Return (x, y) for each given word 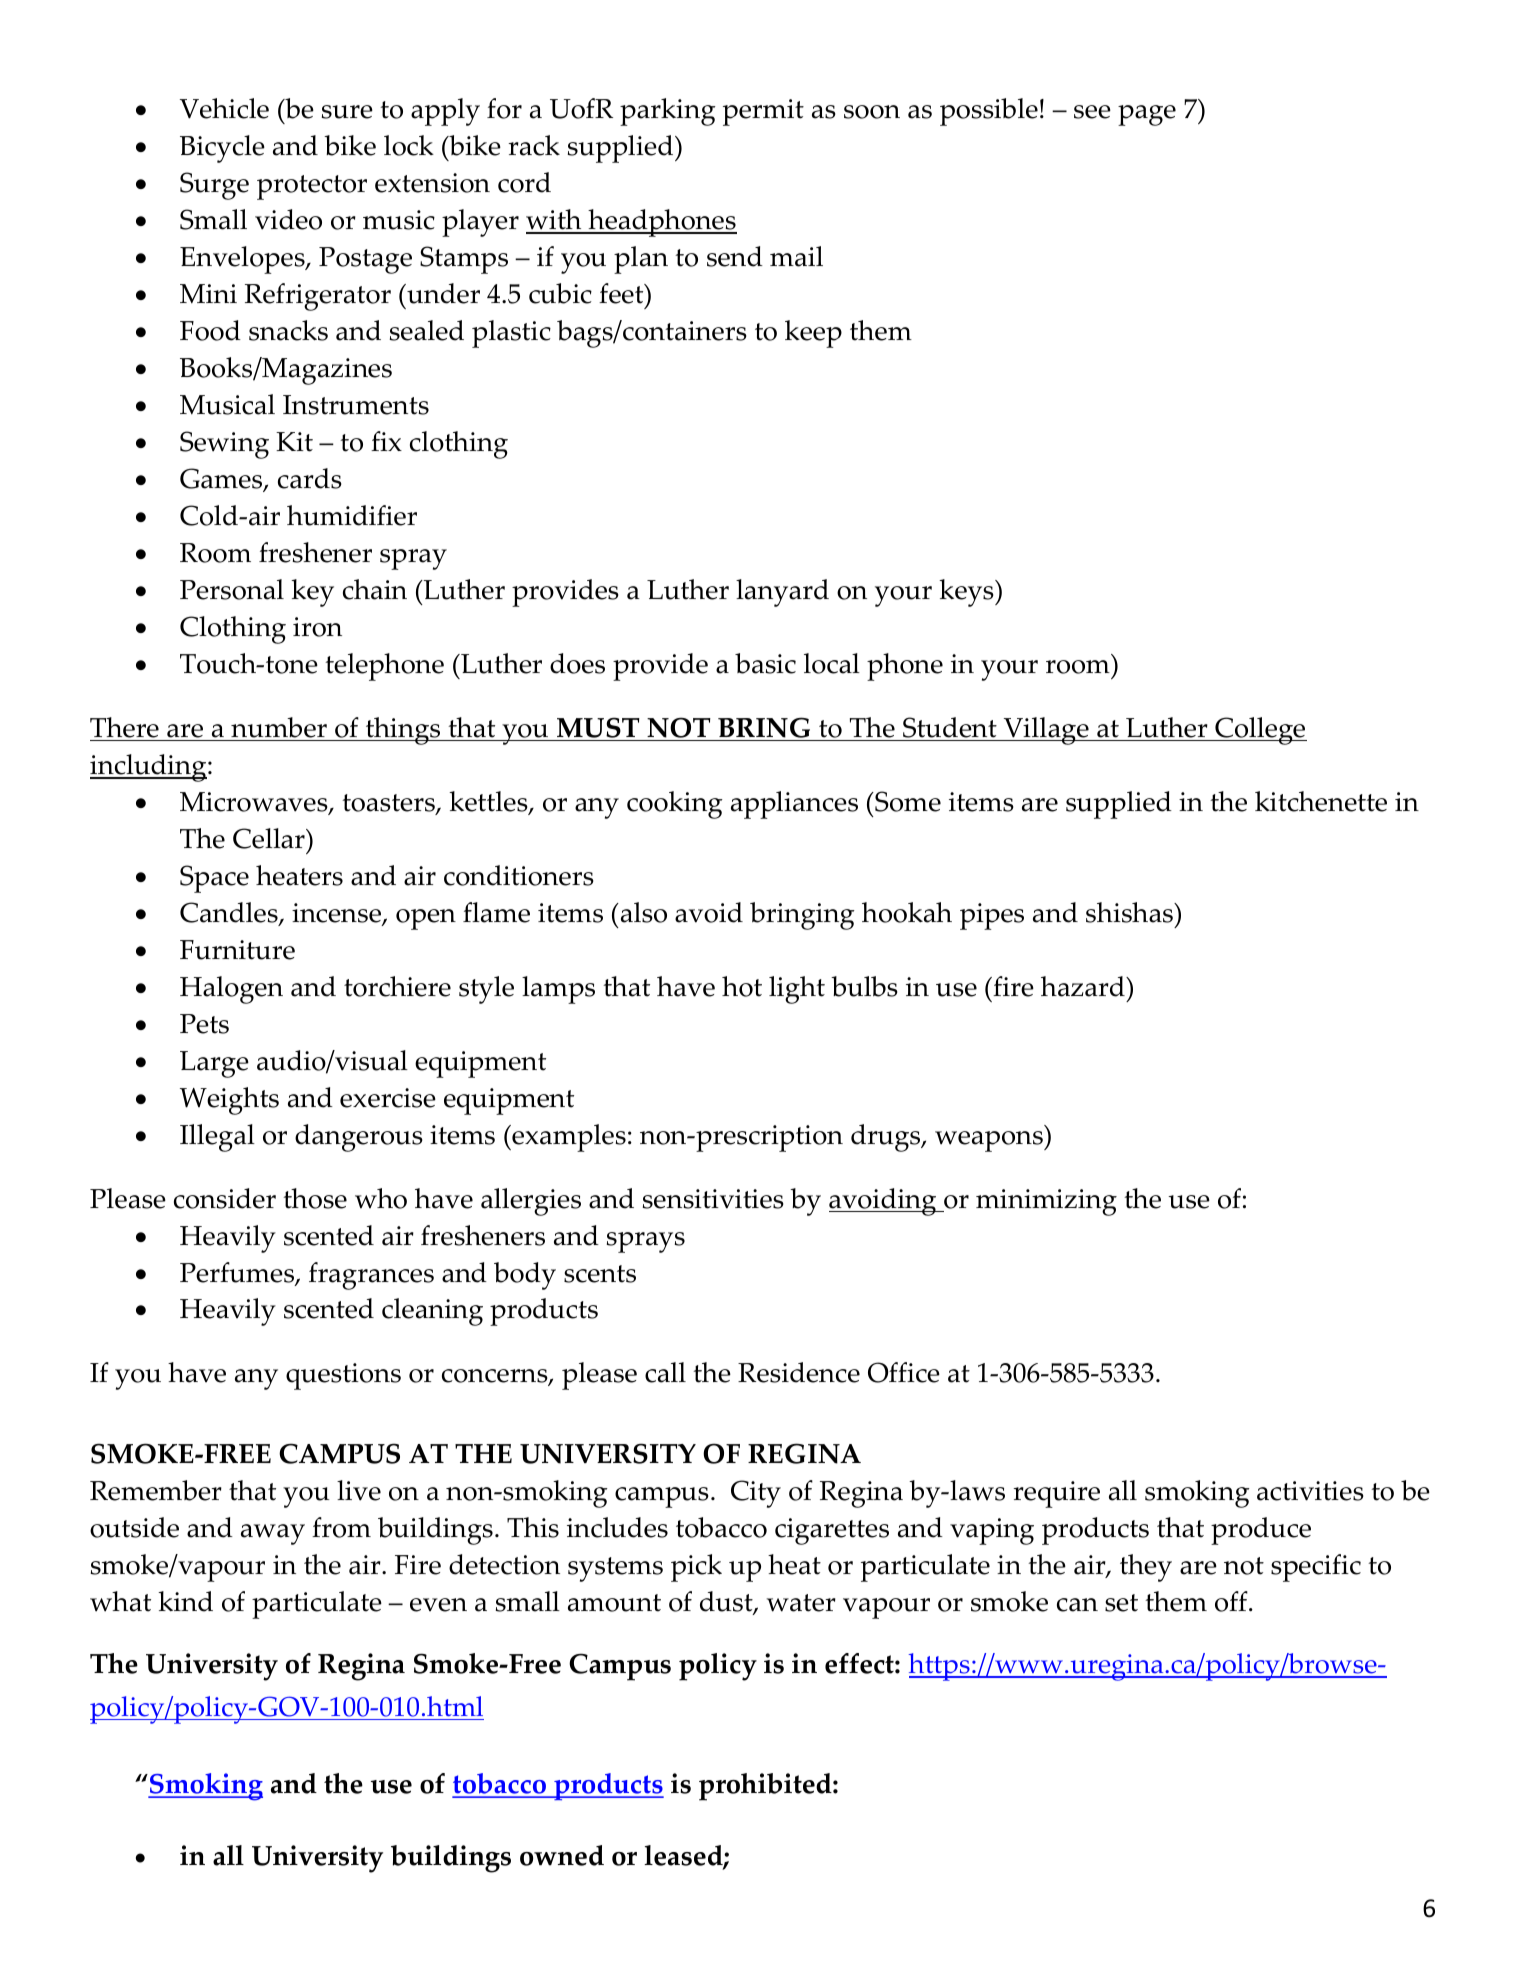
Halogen (231, 990)
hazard (1084, 986)
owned (562, 1855)
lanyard (782, 593)
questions (343, 1376)
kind (185, 1601)
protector (312, 187)
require (1056, 1494)
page (1147, 115)
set (1121, 1603)
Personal (232, 589)
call (665, 1372)
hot (742, 986)
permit (763, 112)
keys (967, 593)
